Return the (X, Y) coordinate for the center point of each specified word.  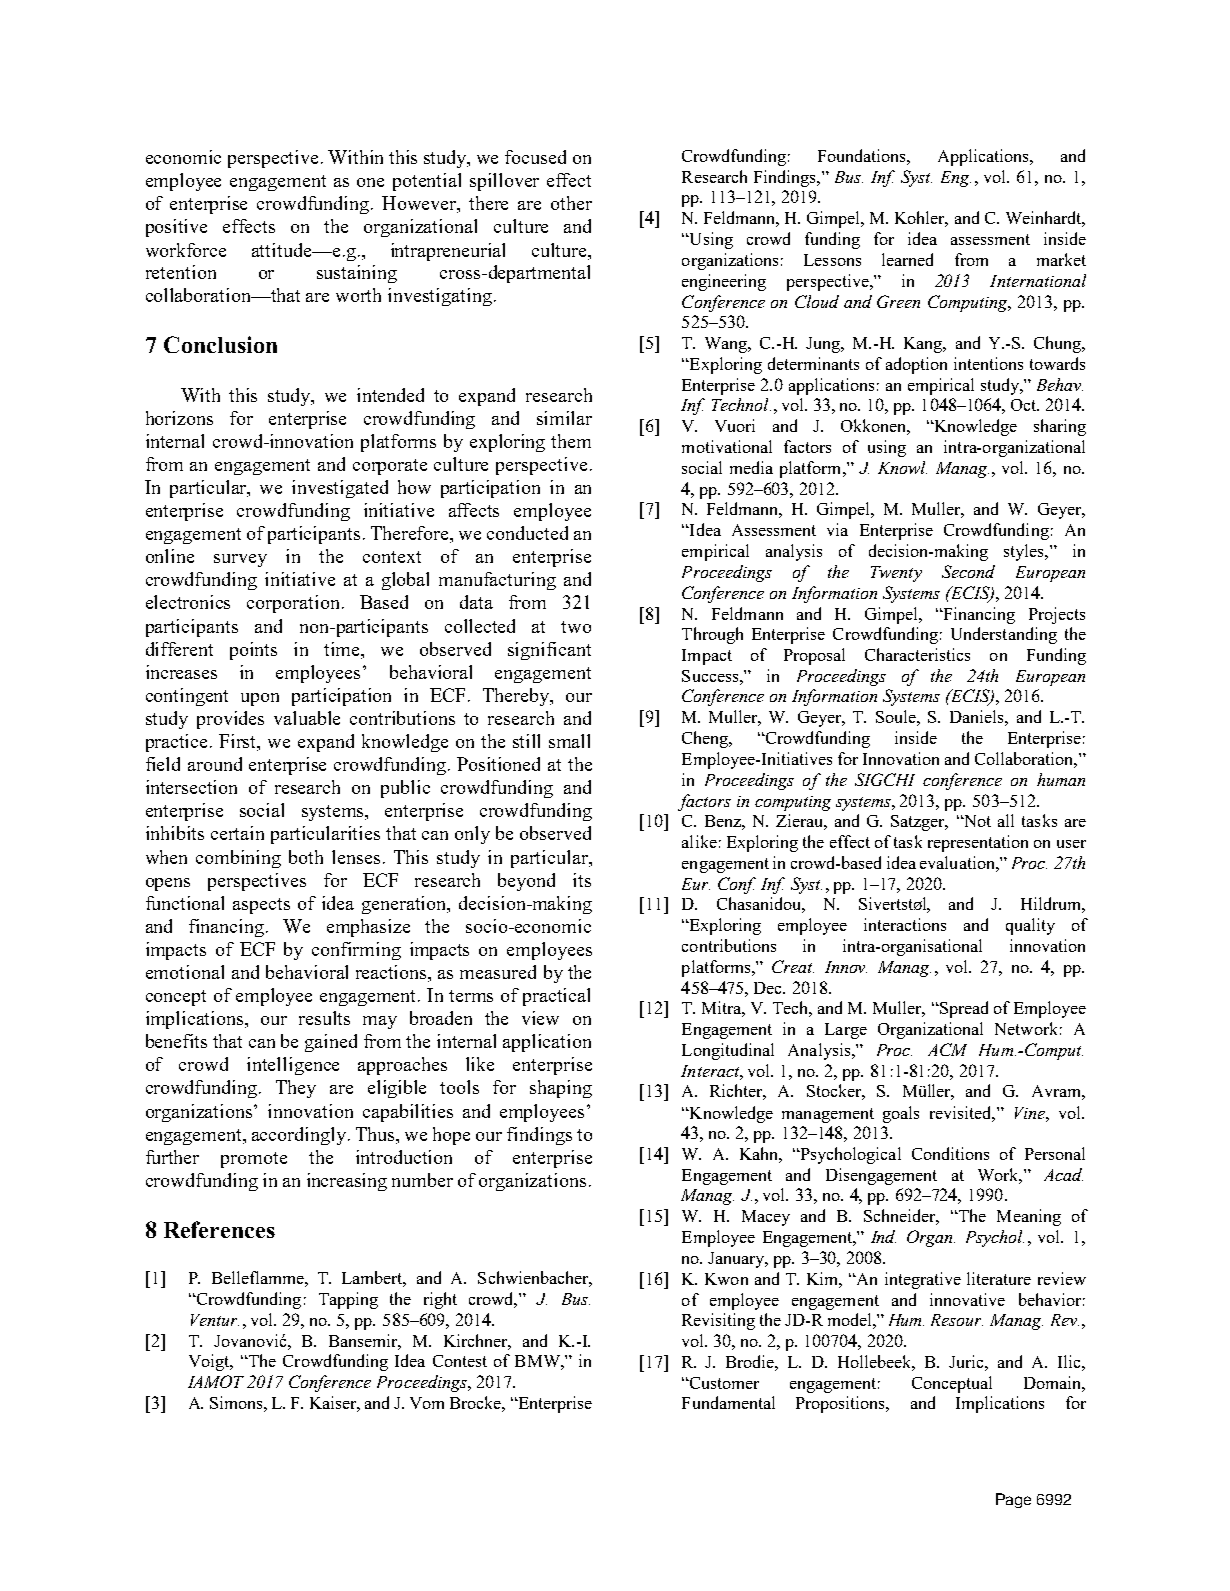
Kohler (921, 219)
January (737, 1260)
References (219, 1229)
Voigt (210, 1362)
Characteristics (917, 654)
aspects (261, 906)
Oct (1025, 405)
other (571, 203)
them (571, 441)
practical (556, 997)
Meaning (1029, 1217)
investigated (340, 489)
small (569, 741)
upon (260, 699)
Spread (962, 1009)
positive (176, 228)
